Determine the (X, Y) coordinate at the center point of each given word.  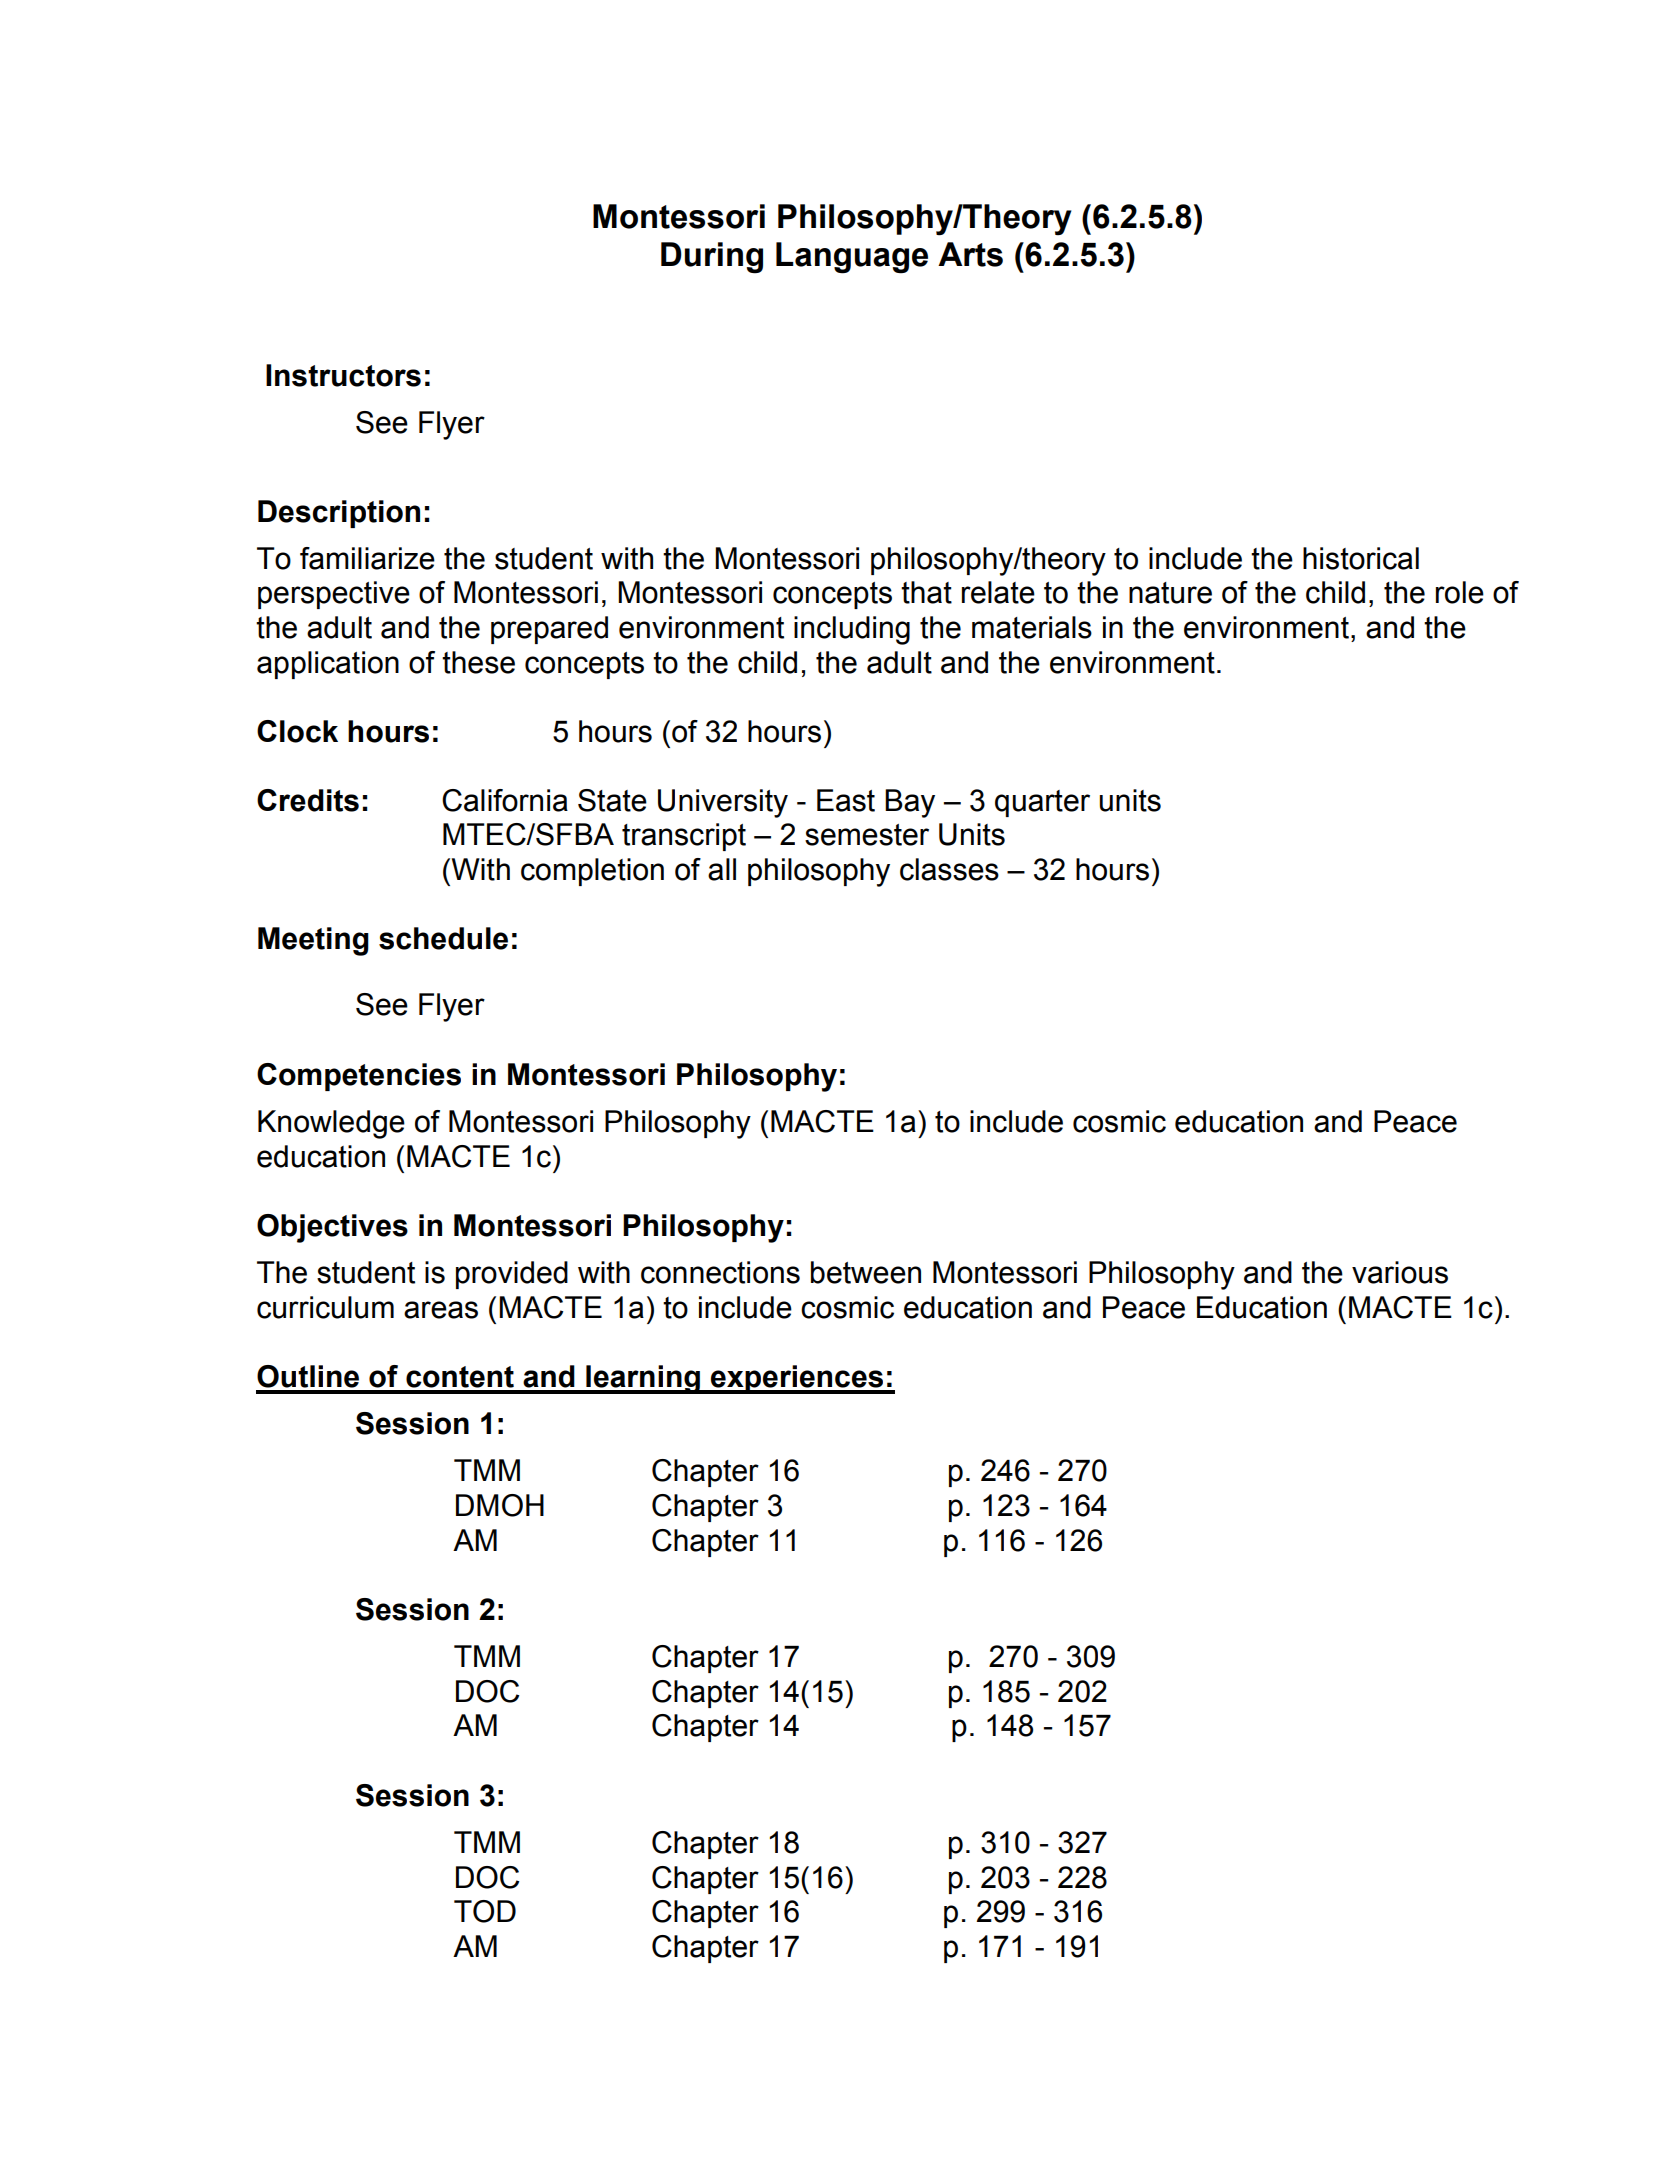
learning (643, 1379)
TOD (485, 1911)
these (478, 662)
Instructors (343, 375)
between (866, 1272)
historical (1361, 558)
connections (720, 1272)
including (852, 630)
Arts (970, 254)
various (1400, 1272)
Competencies (359, 1077)
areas (441, 1310)
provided (512, 1275)
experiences (797, 1379)
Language (852, 258)
